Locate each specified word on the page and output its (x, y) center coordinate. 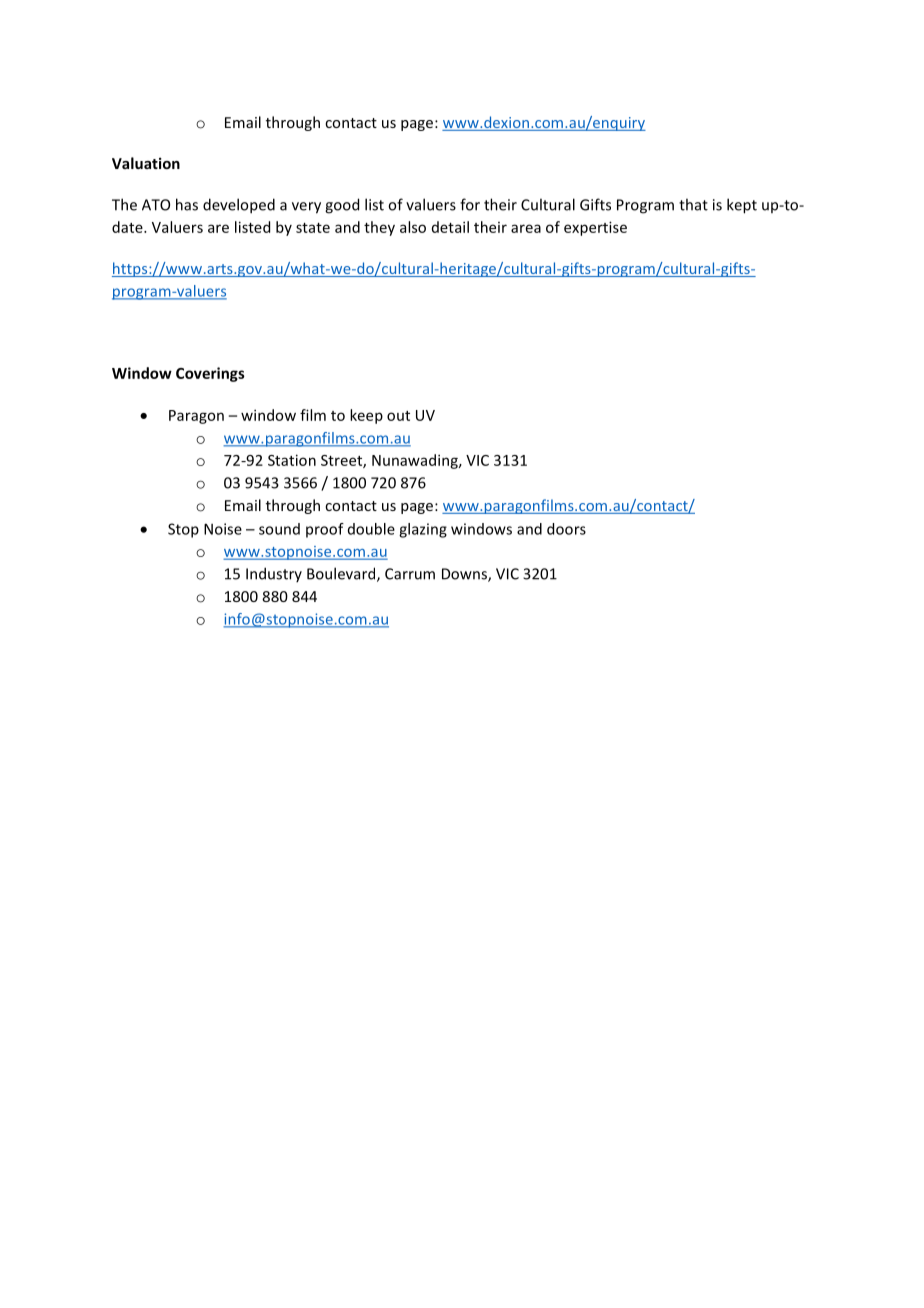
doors (566, 529)
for (470, 204)
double (371, 529)
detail (450, 227)
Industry (274, 574)
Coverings (210, 374)
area (526, 228)
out (398, 416)
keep (366, 416)
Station (292, 460)
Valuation (146, 163)
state (313, 228)
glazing (423, 530)
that (693, 204)
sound (279, 529)
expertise (595, 228)
